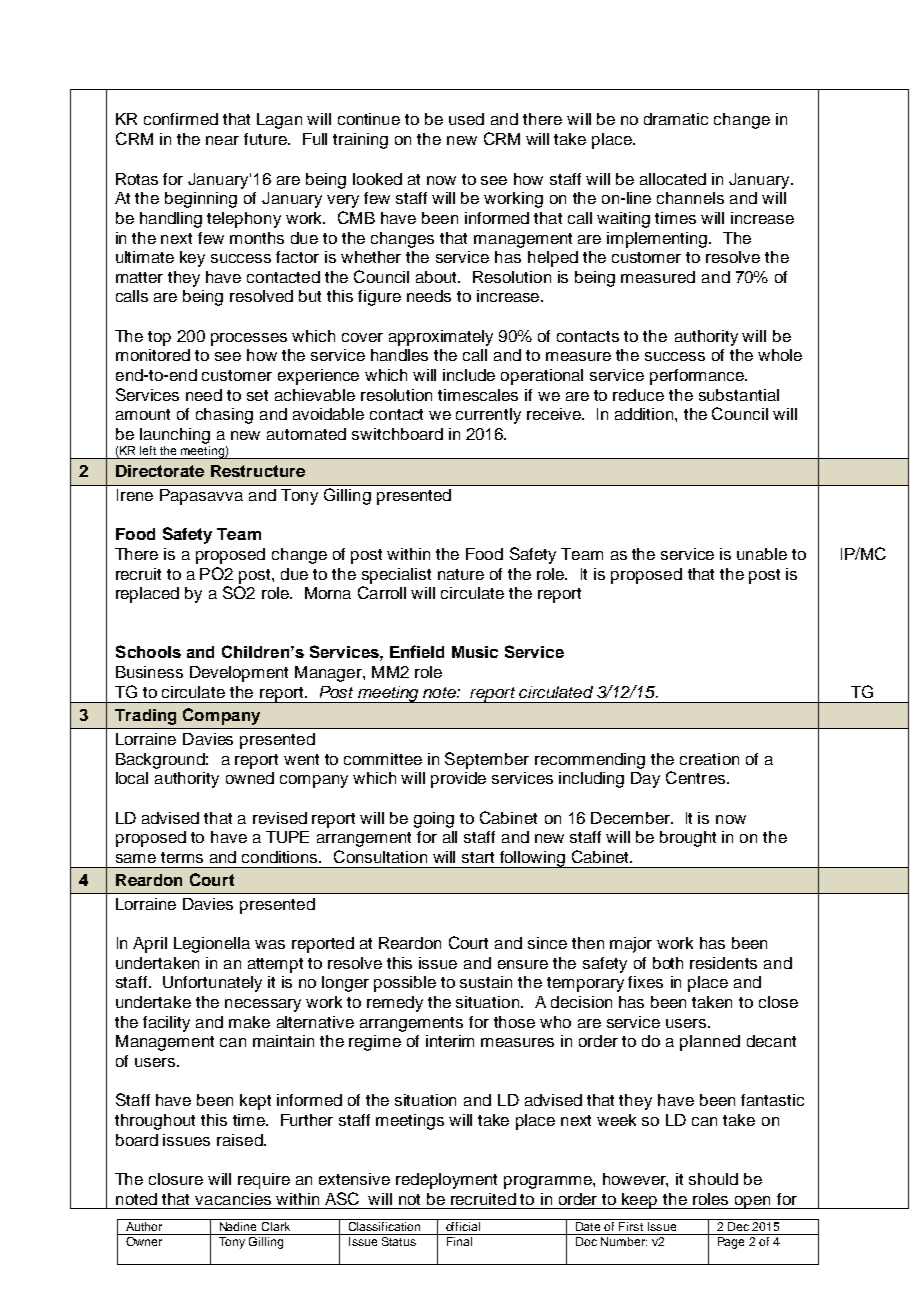  Describe the element at coordinates (673, 179) in the screenshot. I see `allocated` at that location.
